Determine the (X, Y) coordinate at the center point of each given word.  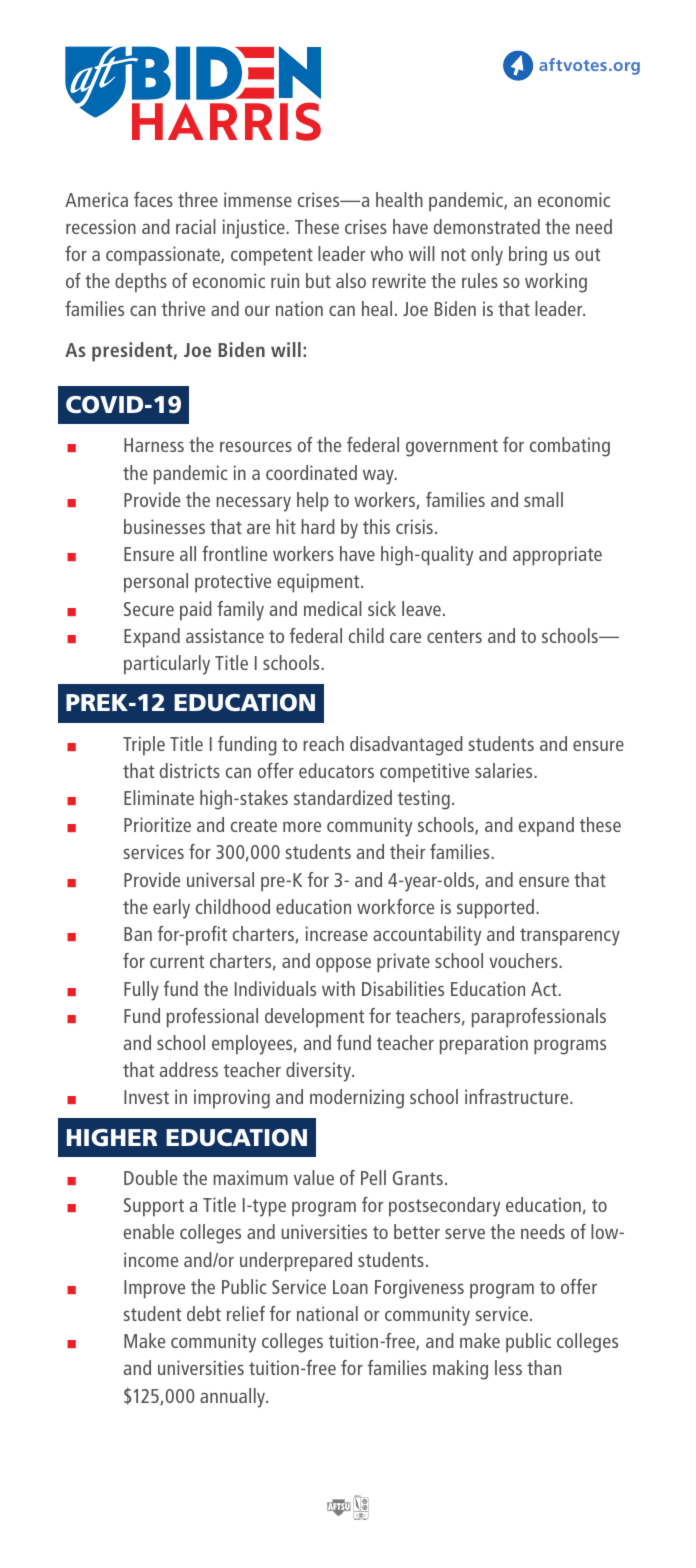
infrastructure (518, 1096)
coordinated (311, 472)
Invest (146, 1097)
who (386, 253)
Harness (154, 445)
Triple (144, 746)
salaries (505, 770)
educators (336, 770)
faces (153, 199)
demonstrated (487, 226)
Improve (154, 1289)
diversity (320, 1072)
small (543, 499)
